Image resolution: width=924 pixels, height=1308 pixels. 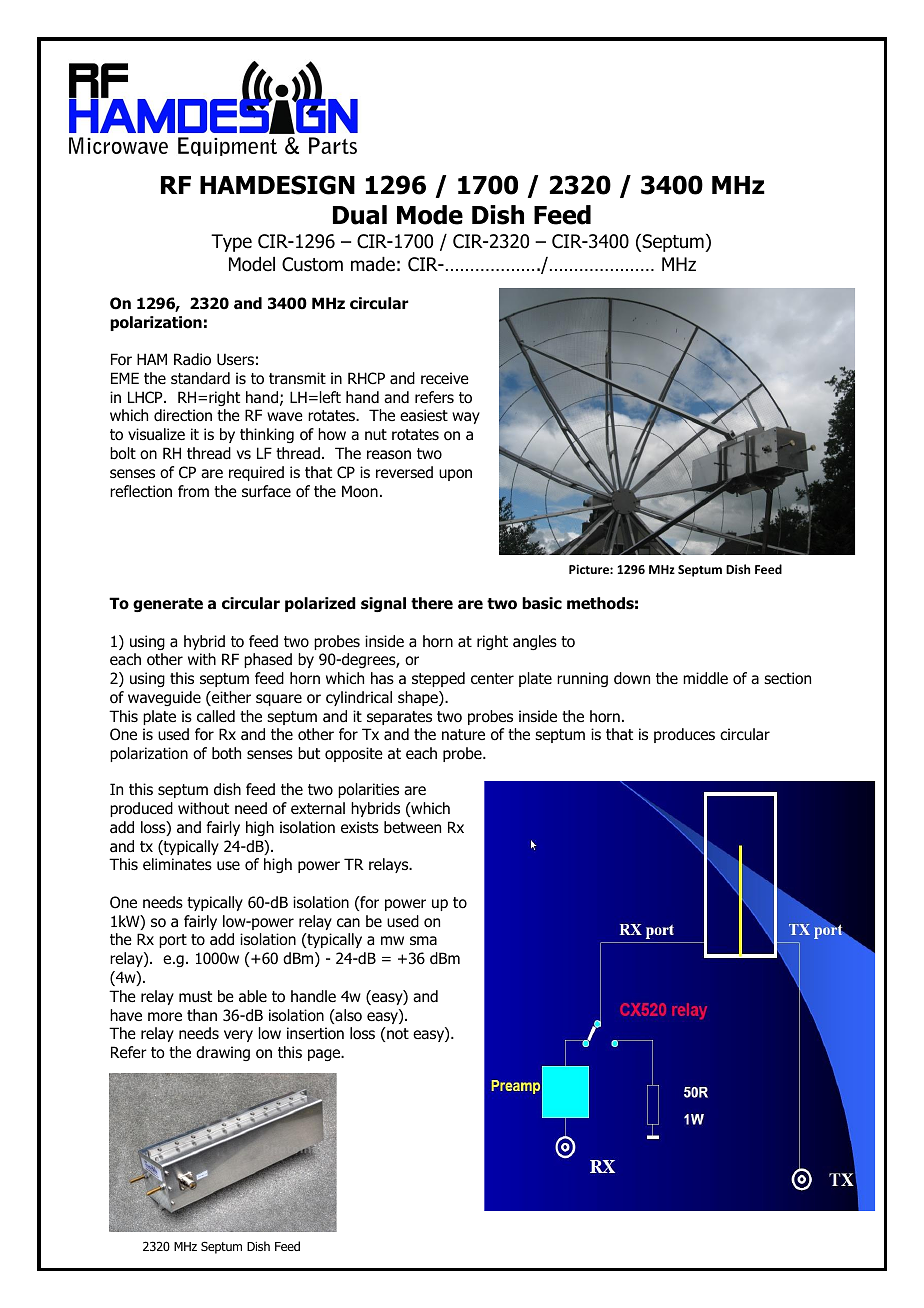 What do you see at coordinates (231, 243) in the image?
I see `Type` at bounding box center [231, 243].
